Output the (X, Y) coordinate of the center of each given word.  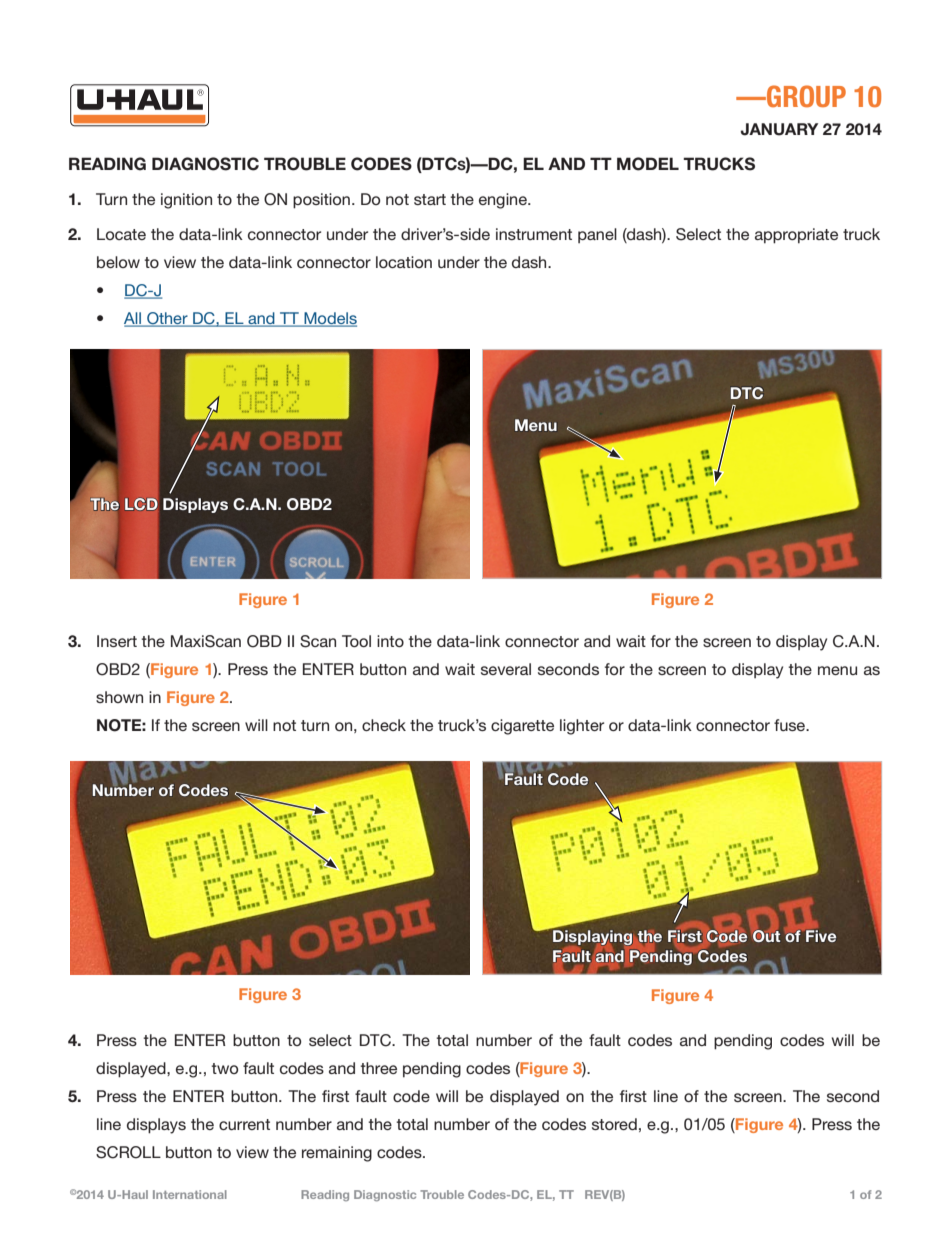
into (390, 641)
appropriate (796, 236)
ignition (186, 201)
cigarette (522, 727)
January (779, 129)
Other (167, 319)
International (190, 1194)
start (430, 199)
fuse (791, 725)
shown (119, 697)
